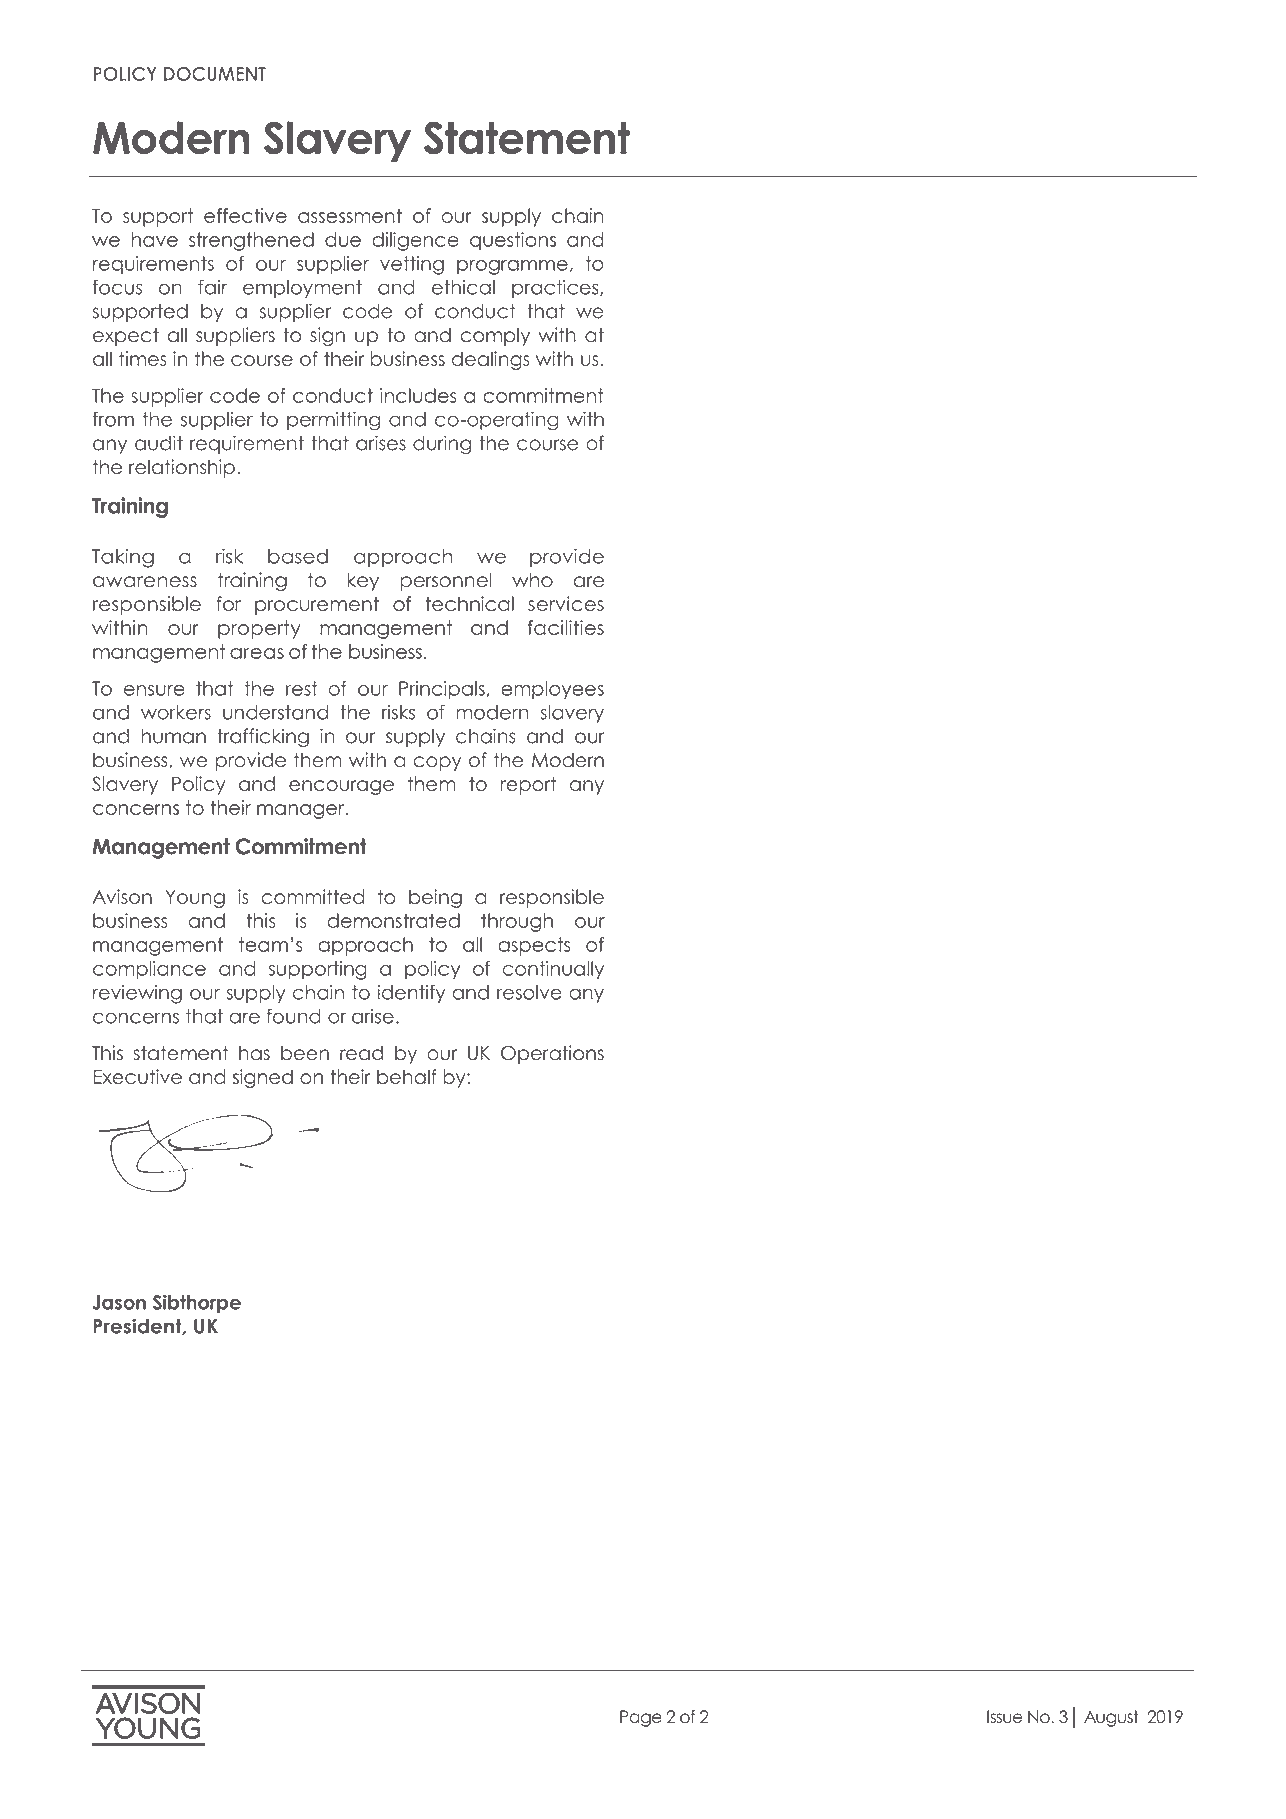  What do you see at coordinates (566, 627) in the image?
I see `facilities` at bounding box center [566, 627].
